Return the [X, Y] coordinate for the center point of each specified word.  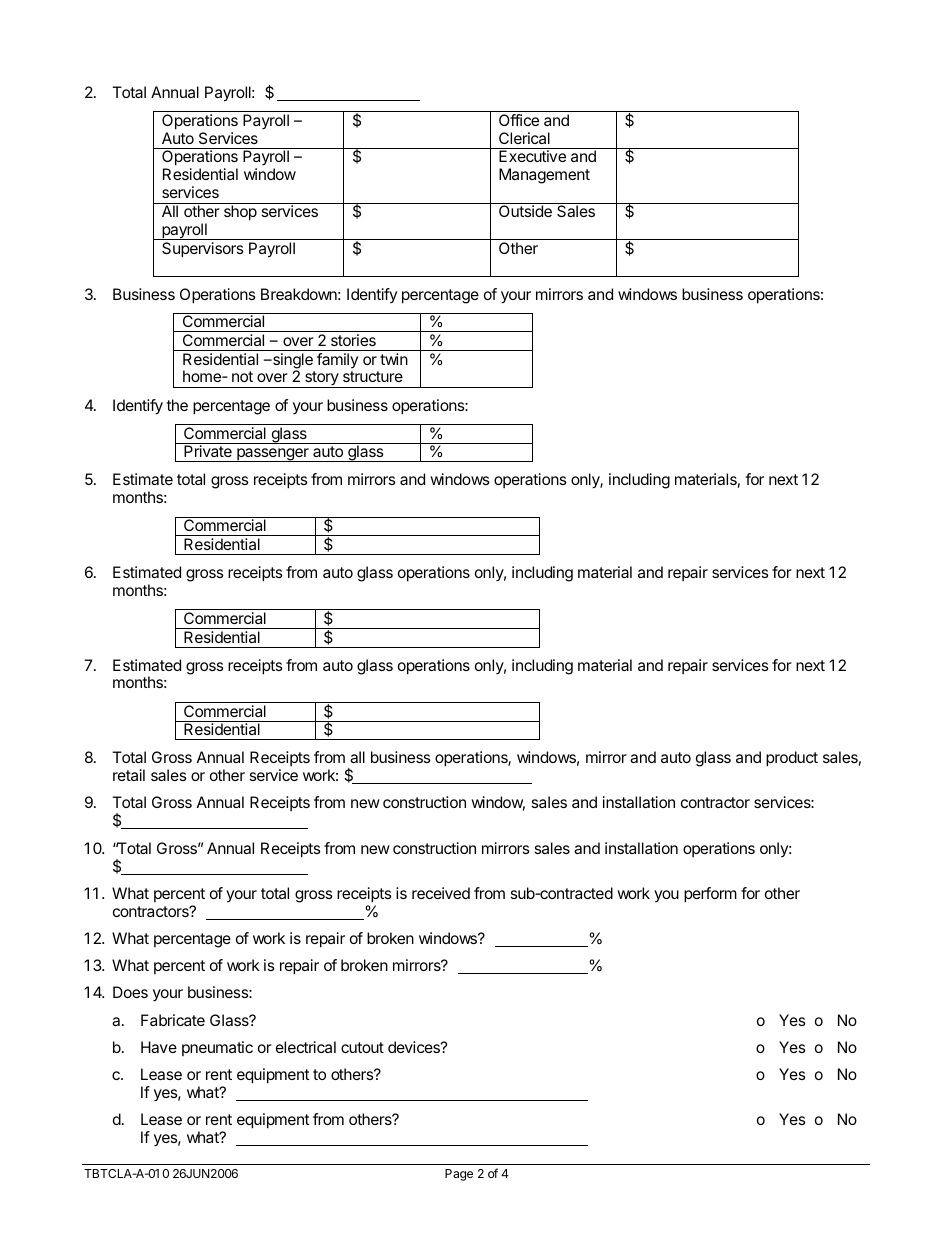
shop [240, 213]
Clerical [524, 138]
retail [129, 775]
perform [710, 895]
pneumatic [217, 1048]
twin [394, 359]
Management [544, 176]
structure [373, 376]
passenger [273, 455]
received [441, 893]
